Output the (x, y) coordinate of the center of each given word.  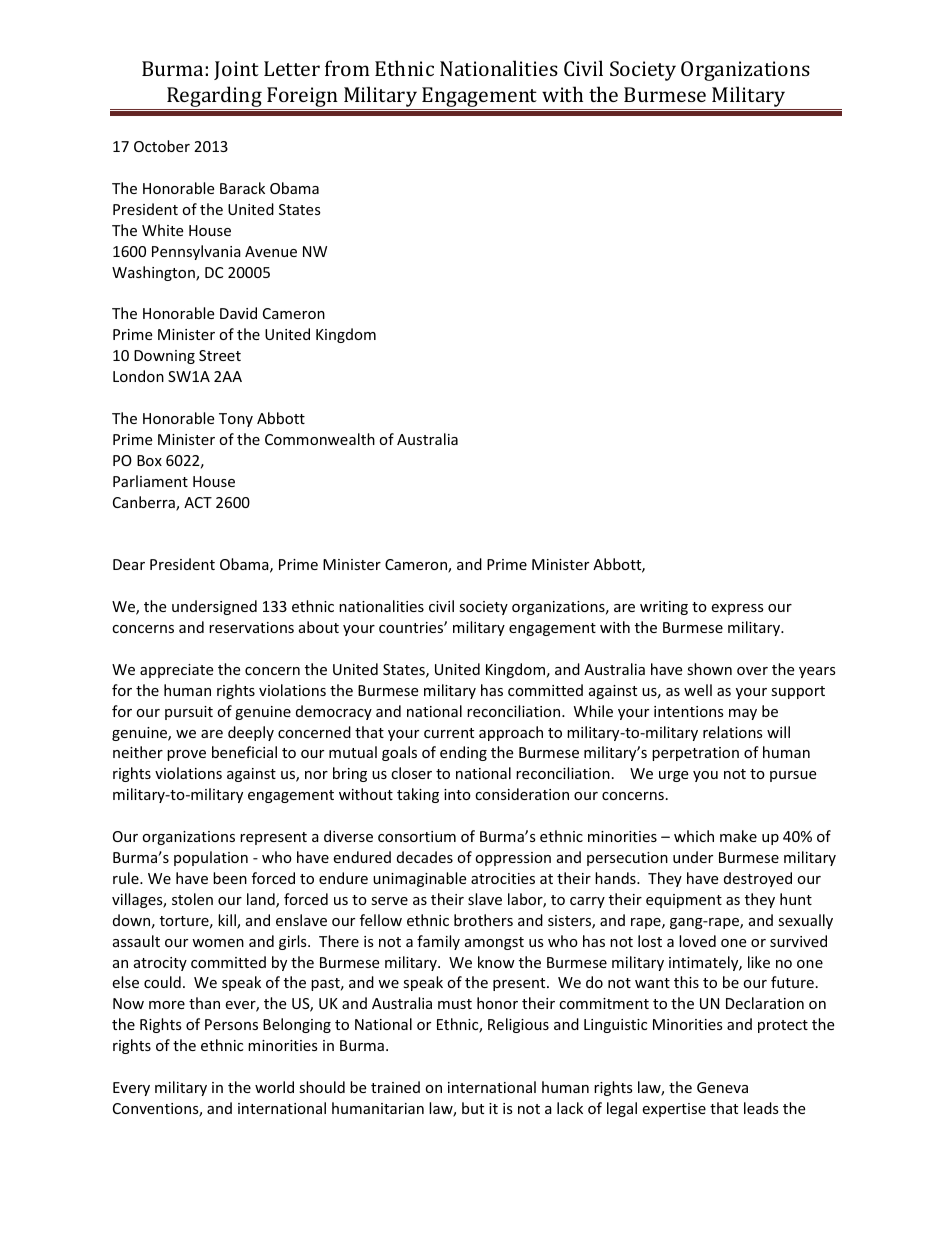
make (738, 836)
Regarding (214, 98)
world (274, 1087)
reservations (251, 627)
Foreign (302, 98)
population (211, 858)
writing (664, 608)
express (737, 609)
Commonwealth (320, 439)
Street (220, 355)
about (319, 627)
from (347, 68)
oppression (513, 859)
